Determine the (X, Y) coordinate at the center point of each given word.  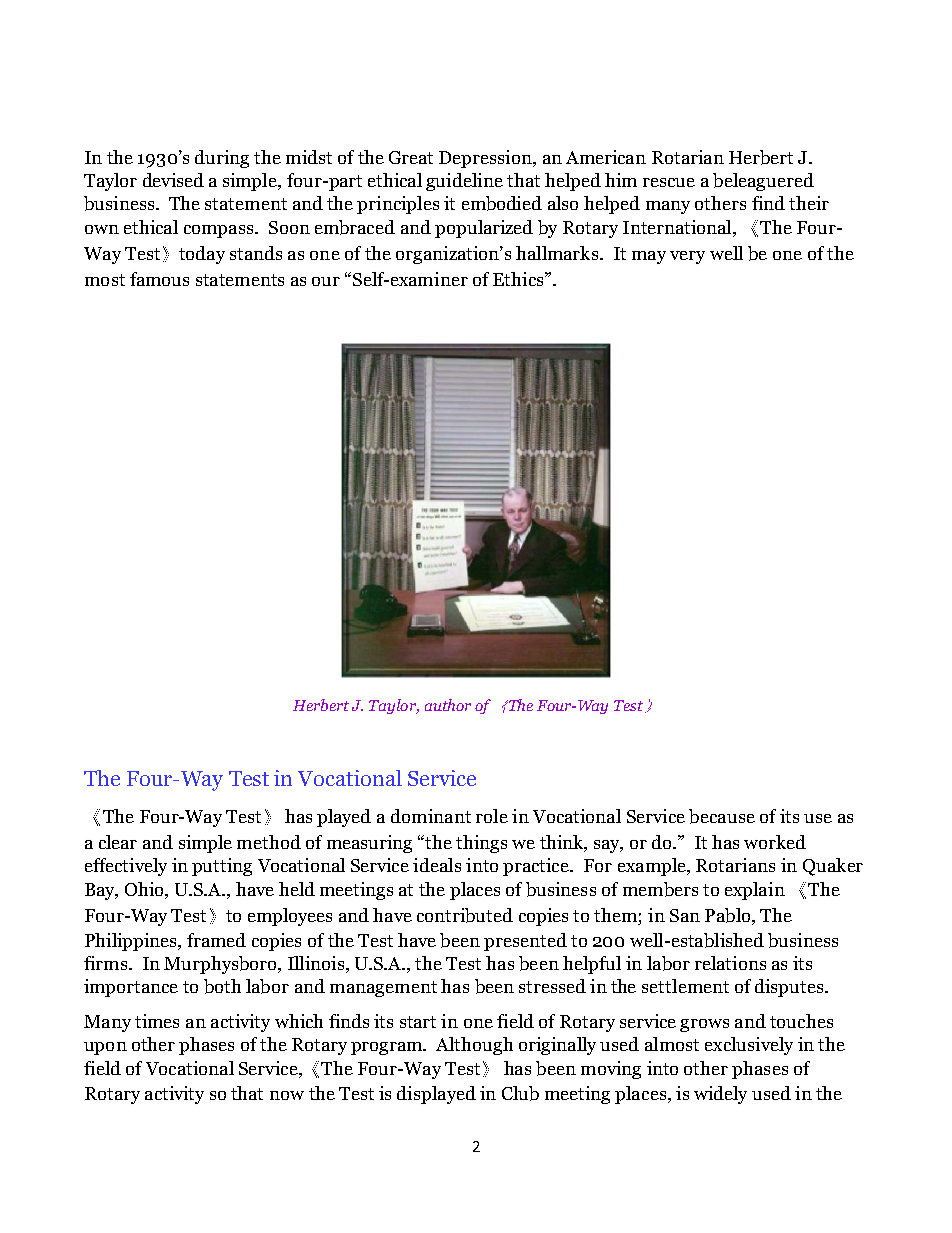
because (722, 816)
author (448, 705)
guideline (464, 182)
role (492, 816)
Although (474, 1046)
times (157, 1021)
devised (173, 180)
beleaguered (763, 182)
